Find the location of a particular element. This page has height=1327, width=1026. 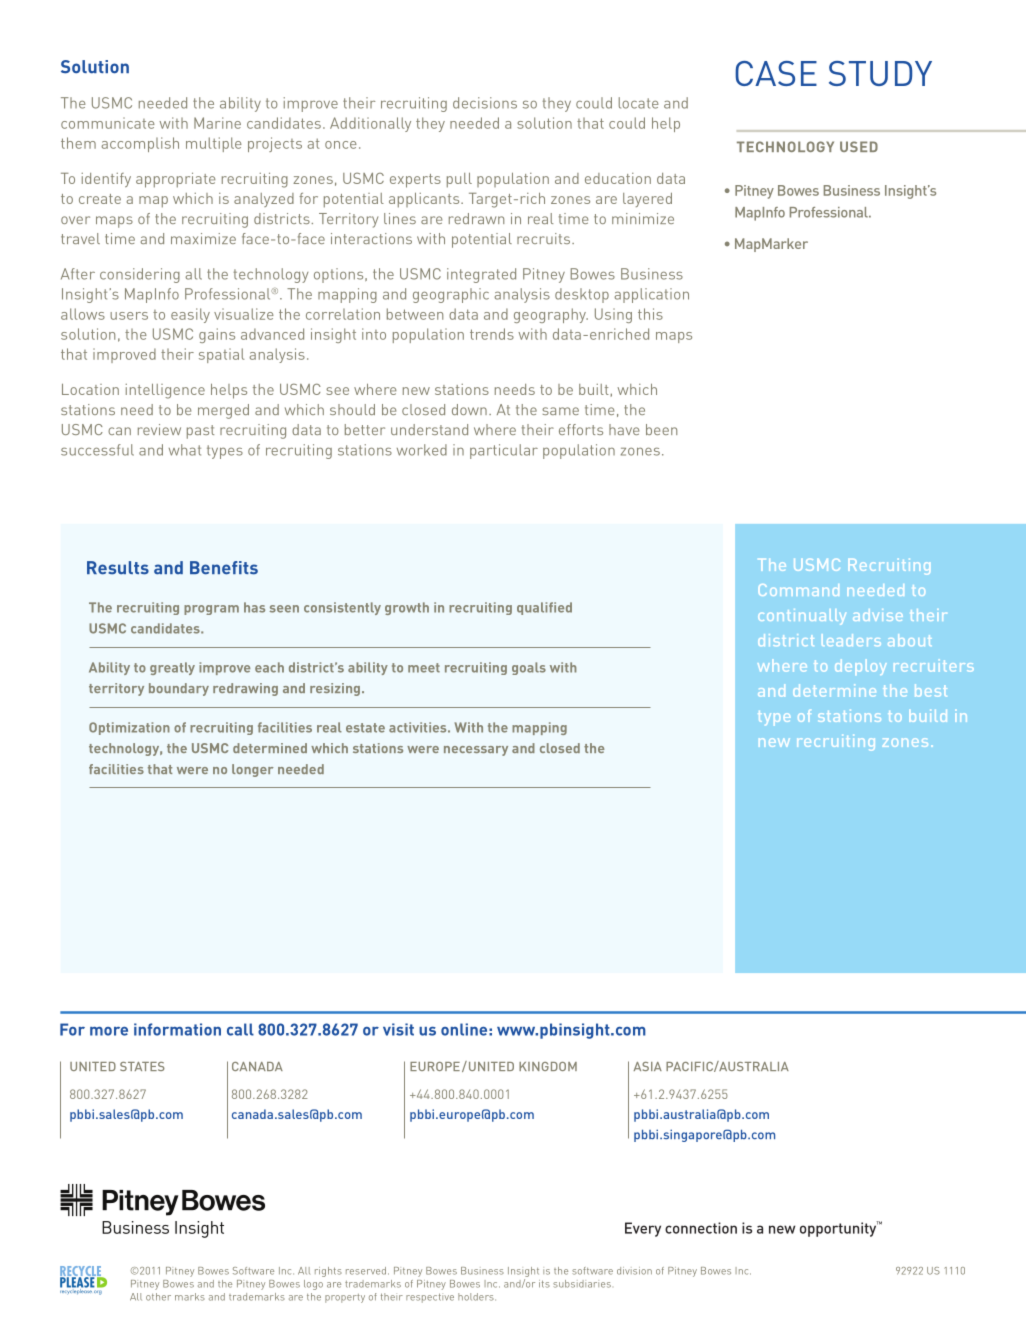

goals is located at coordinates (529, 668).
